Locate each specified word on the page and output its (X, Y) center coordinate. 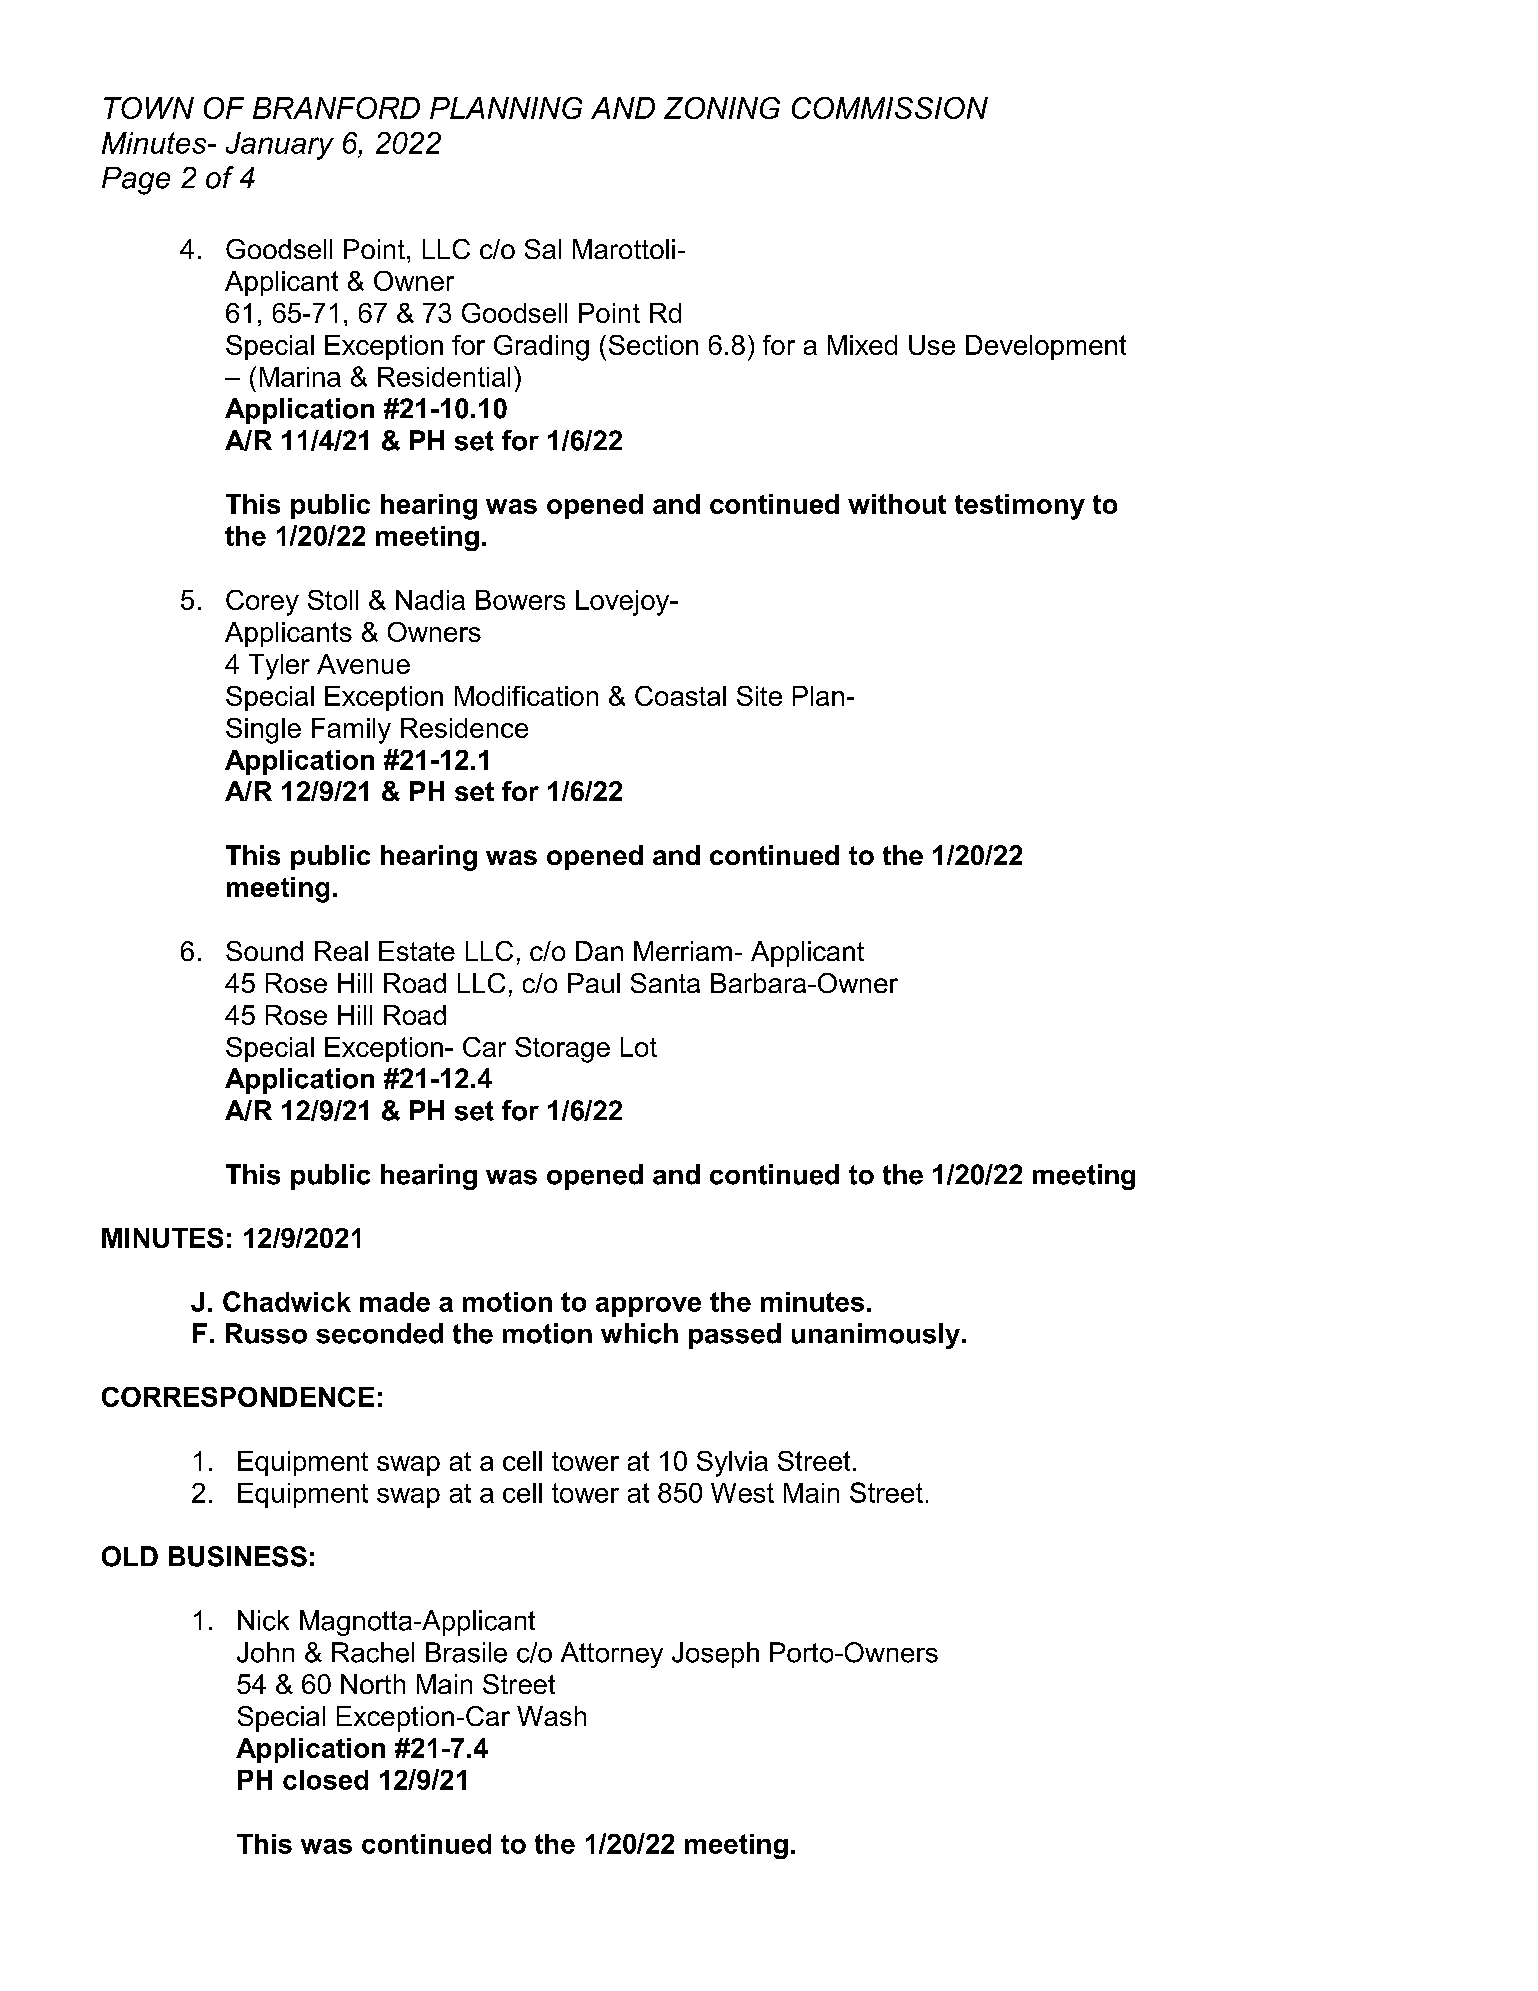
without (897, 504)
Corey (262, 603)
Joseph (715, 1655)
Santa (665, 983)
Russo (266, 1333)
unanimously (876, 1336)
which (639, 1333)
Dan (599, 951)
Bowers (520, 600)
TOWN (149, 108)
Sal (543, 249)
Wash (551, 1716)
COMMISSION (890, 108)
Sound (264, 951)
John (265, 1652)
